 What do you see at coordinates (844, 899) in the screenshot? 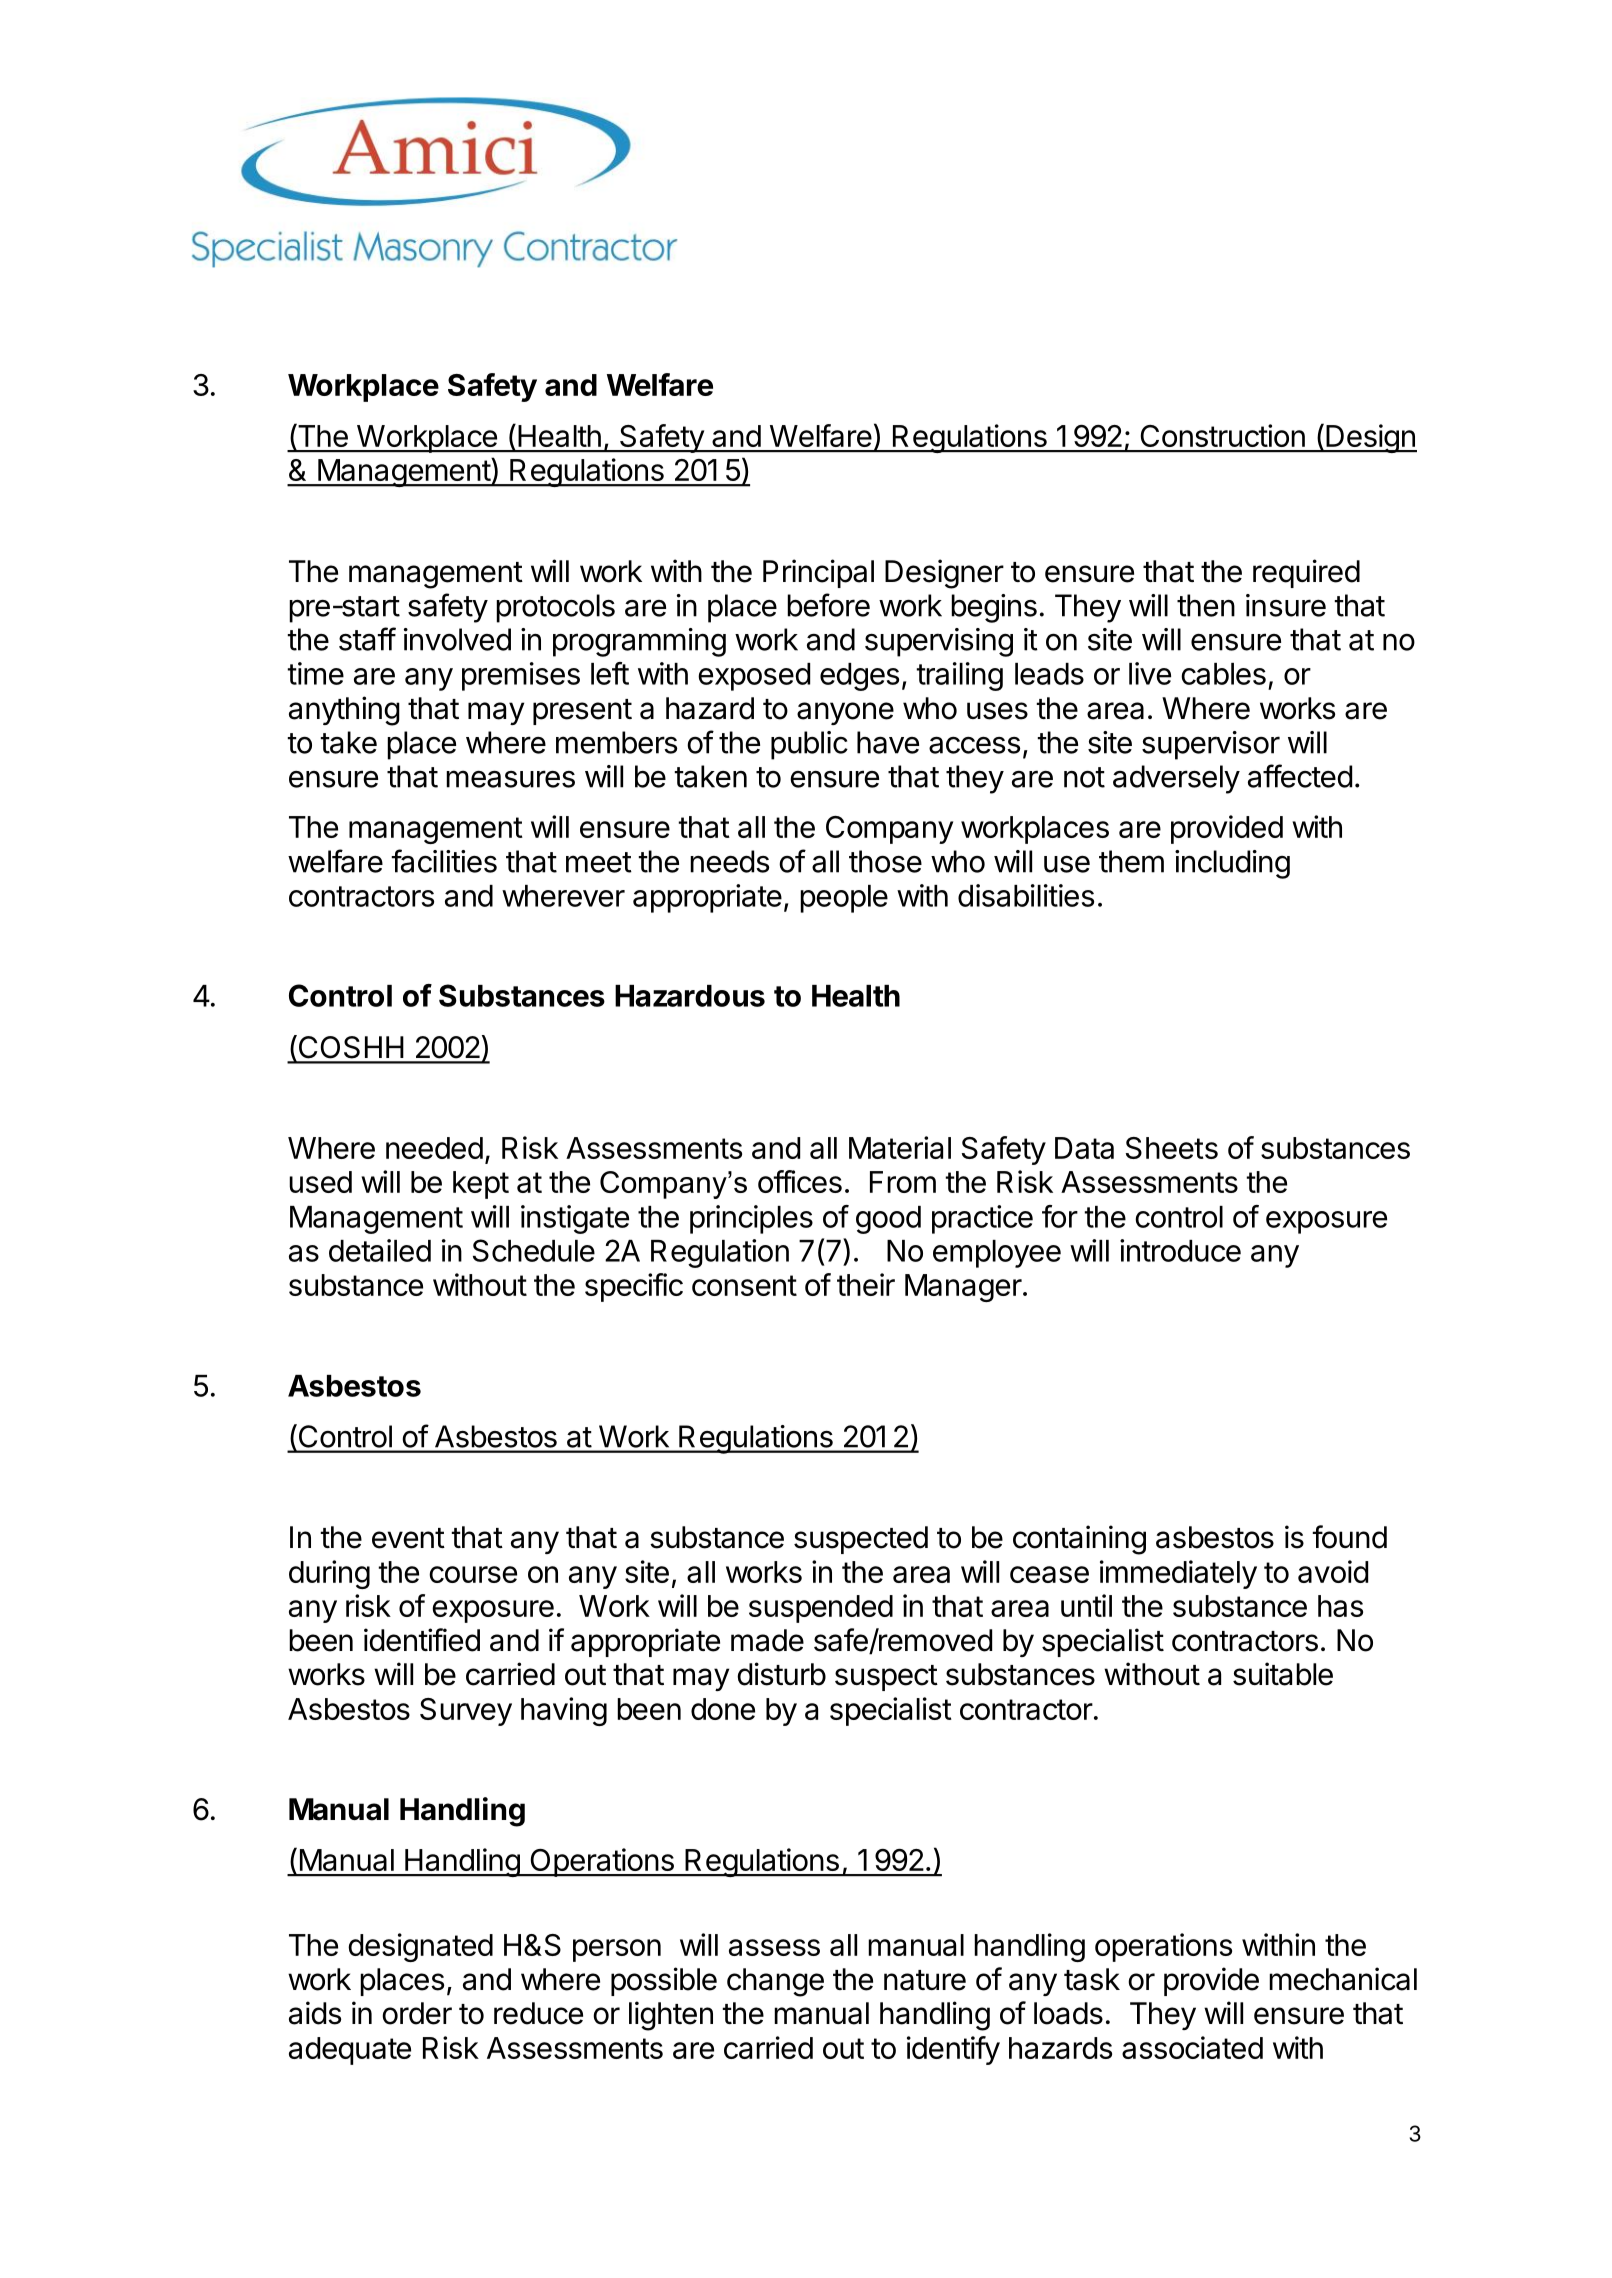
I see `people` at bounding box center [844, 899].
